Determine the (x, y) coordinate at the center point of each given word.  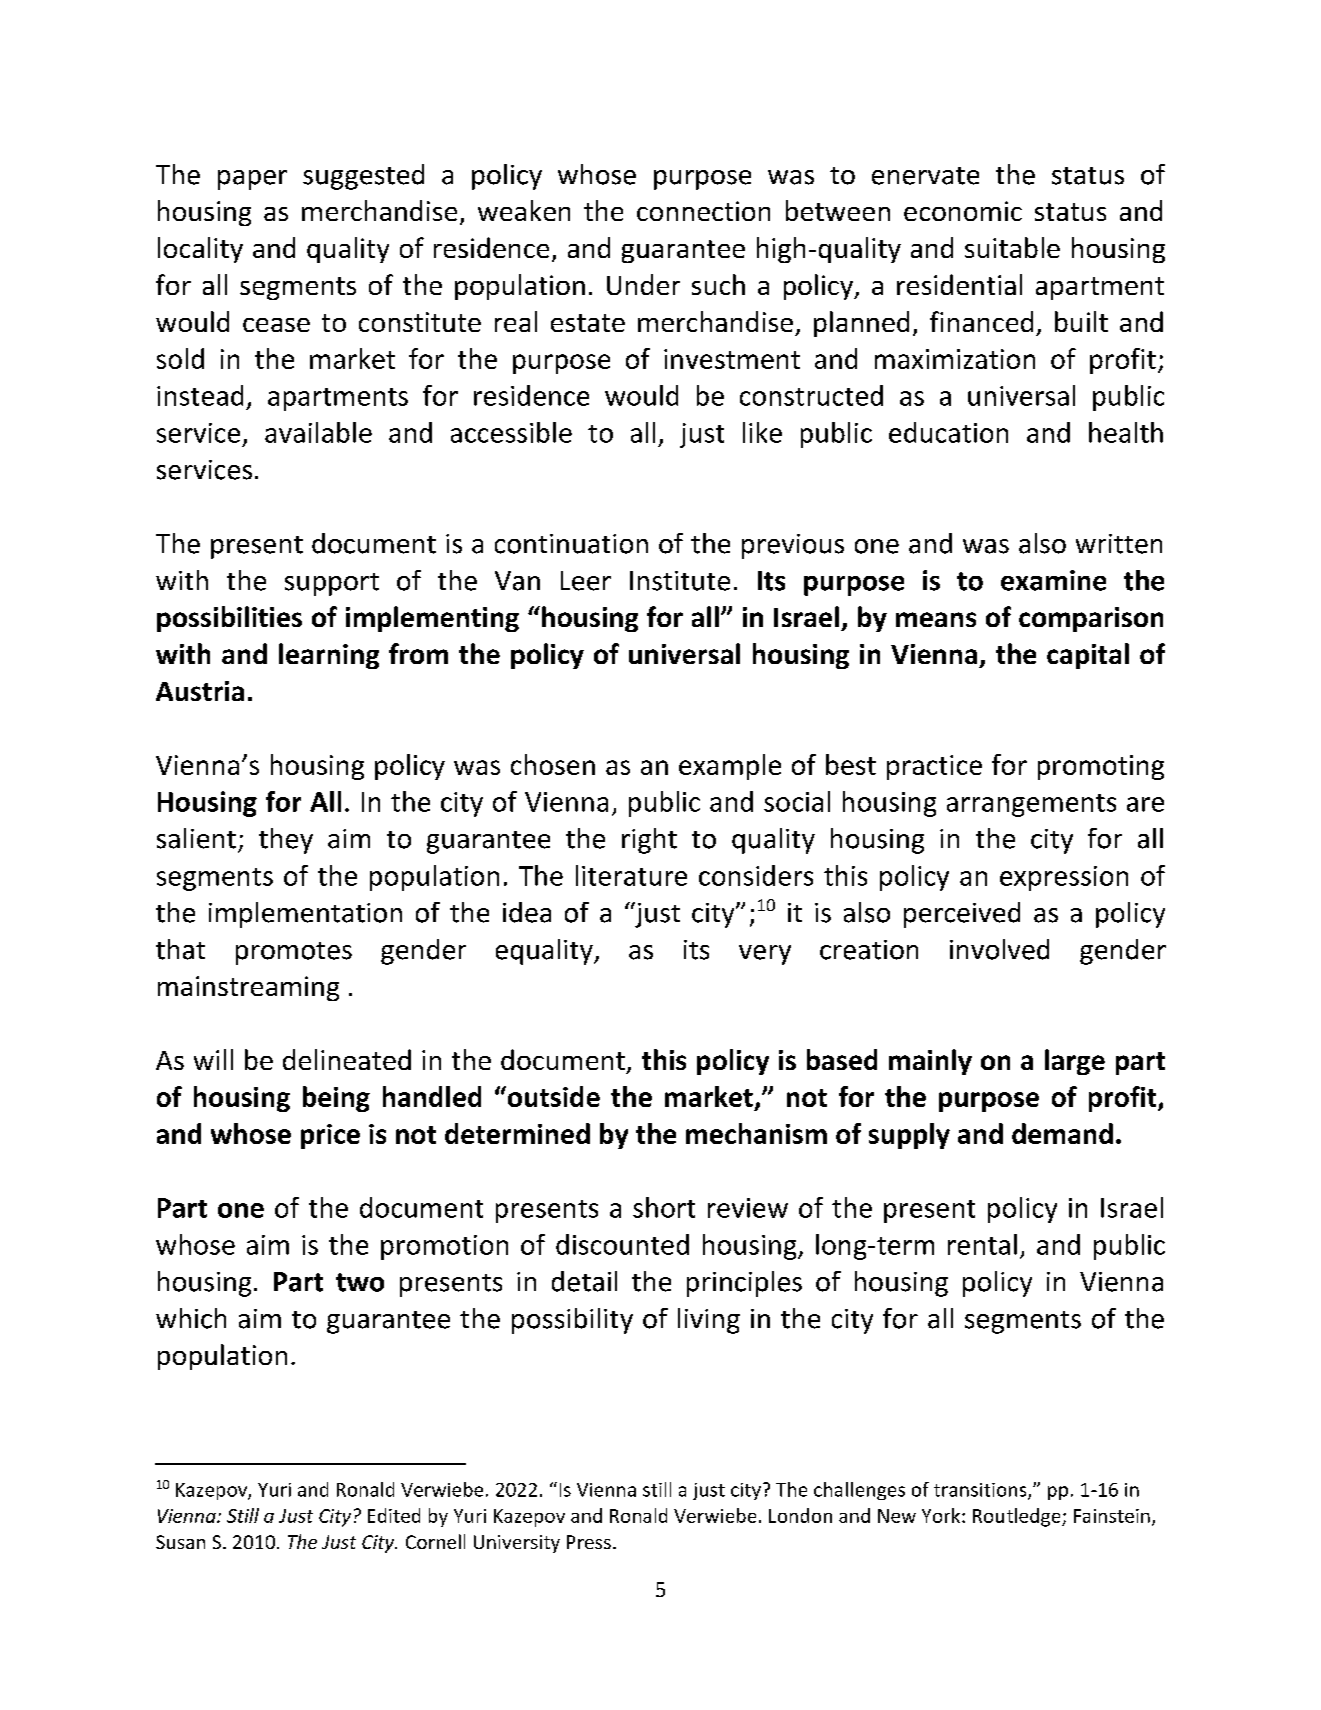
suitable (1012, 247)
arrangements (1031, 805)
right (649, 841)
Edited (394, 1515)
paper (252, 180)
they (286, 841)
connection (703, 211)
